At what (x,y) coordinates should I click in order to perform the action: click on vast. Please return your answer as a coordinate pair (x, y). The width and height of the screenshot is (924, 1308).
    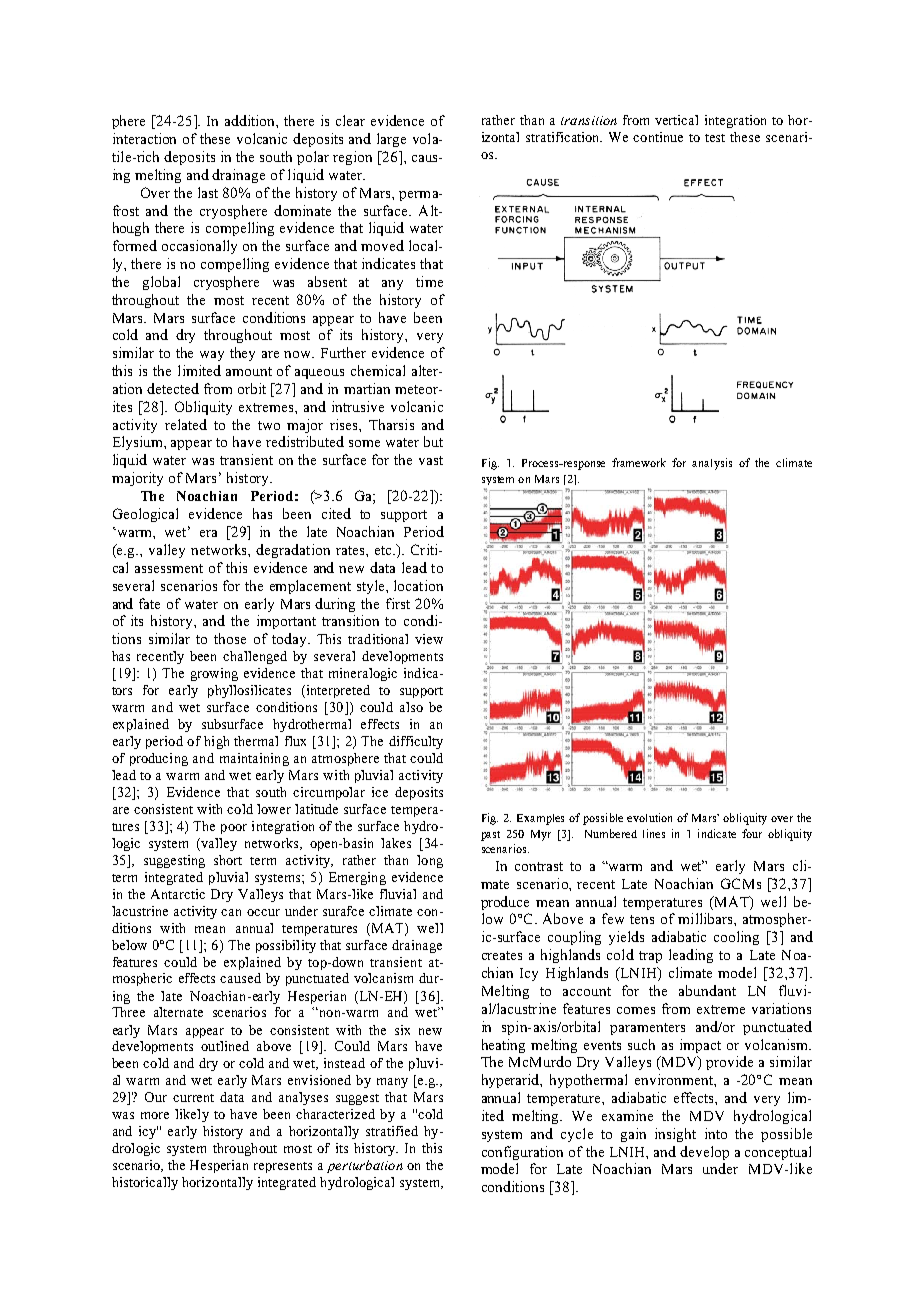
    Looking at the image, I should click on (431, 460).
